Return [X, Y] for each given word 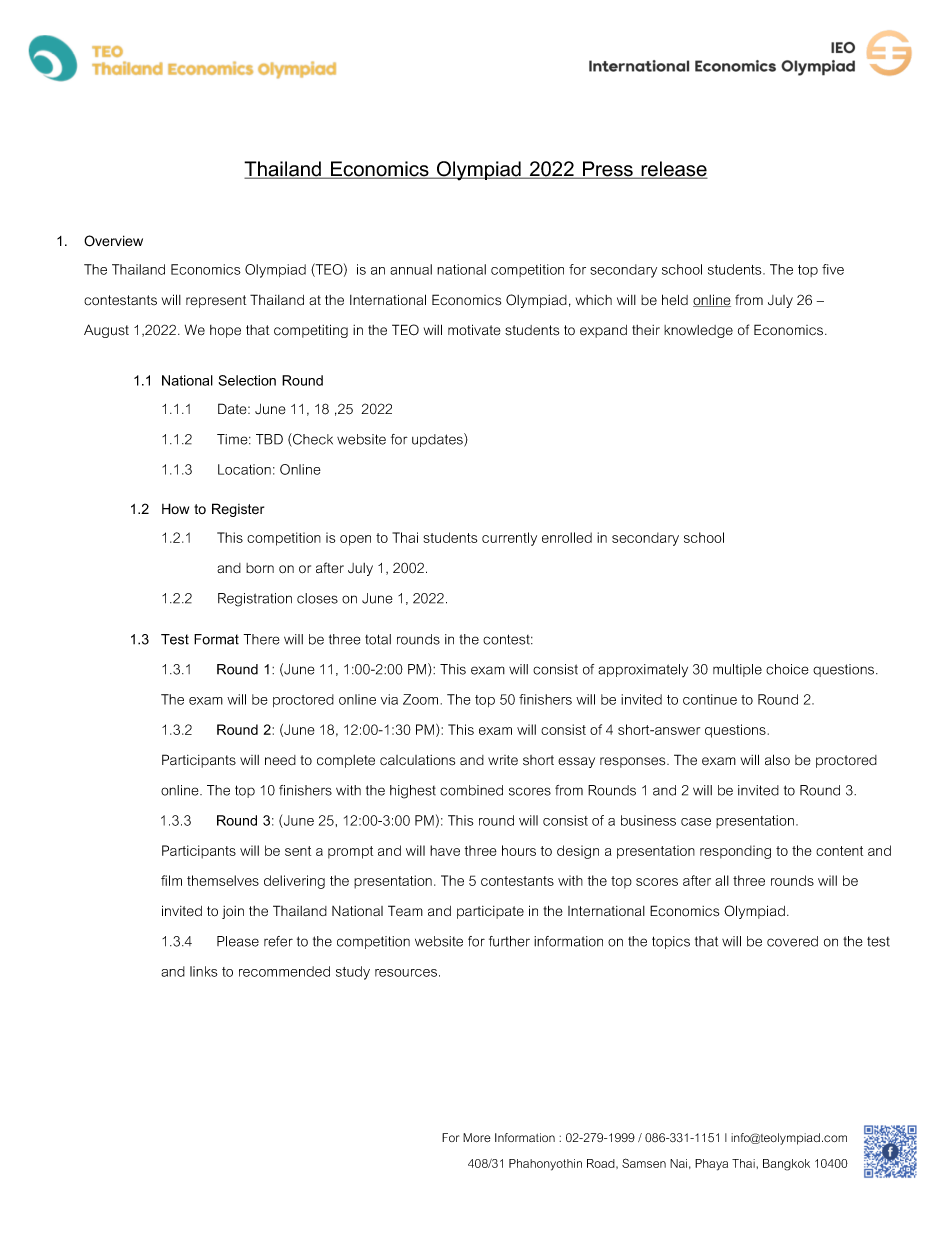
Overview [113, 241]
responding [735, 852]
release [673, 170]
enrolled [567, 537]
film [171, 880]
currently [509, 539]
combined [471, 790]
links [204, 971]
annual [411, 269]
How [175, 508]
